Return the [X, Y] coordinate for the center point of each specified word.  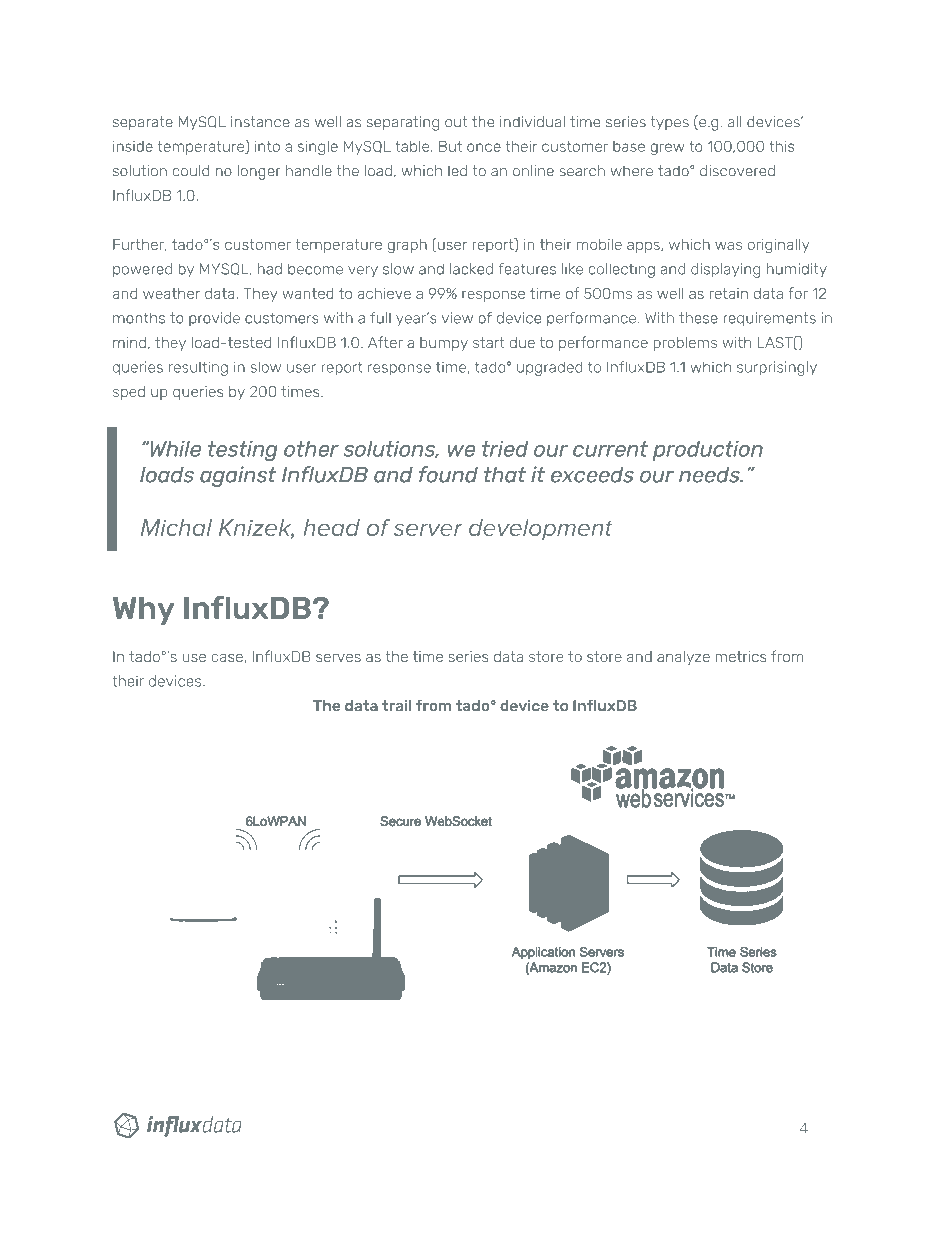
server [428, 529]
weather [171, 293]
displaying [725, 270]
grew [667, 149]
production [708, 451]
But [450, 146]
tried [505, 449]
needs [710, 475]
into [267, 146]
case [228, 658]
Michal [176, 527]
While [176, 449]
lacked [471, 269]
